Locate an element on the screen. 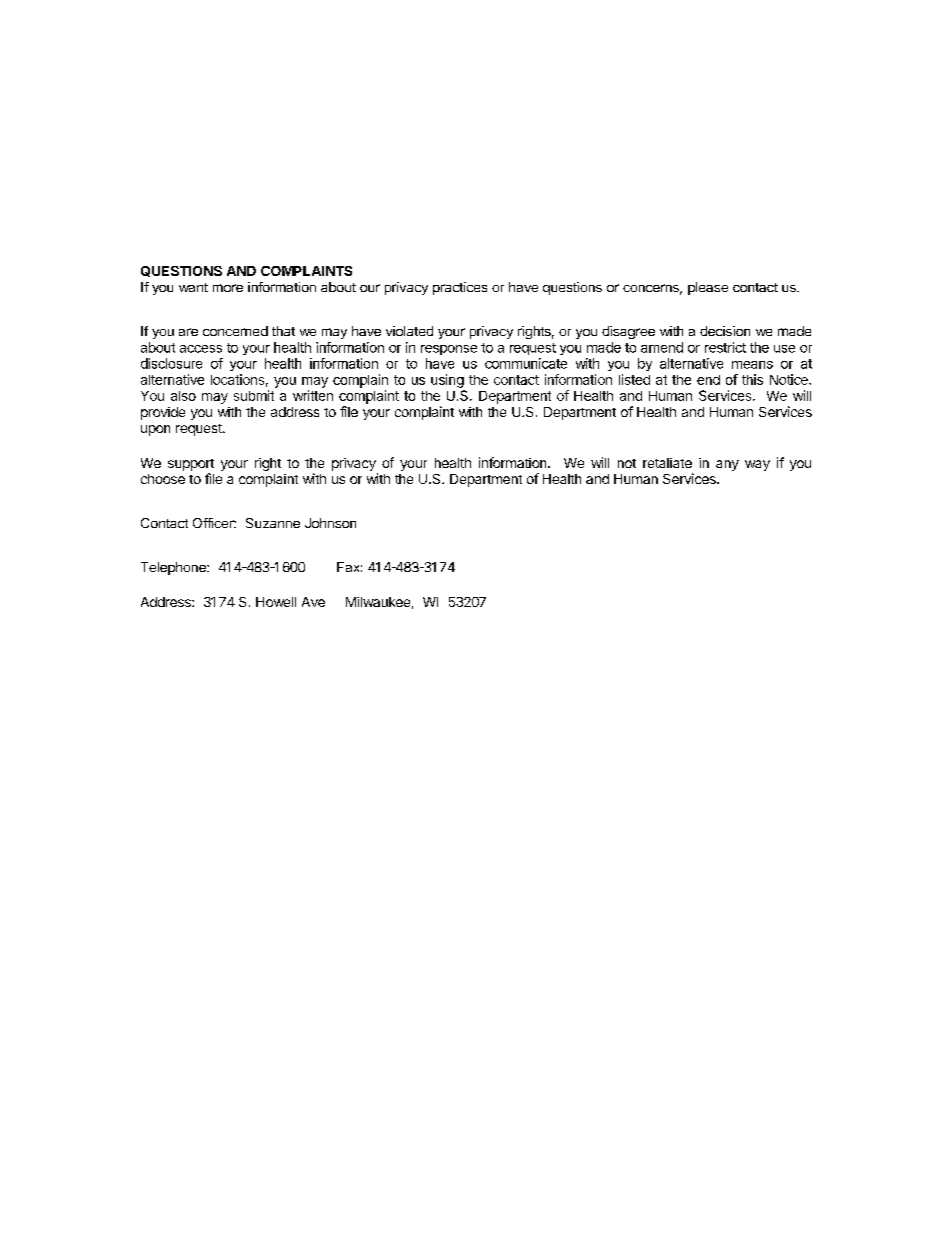  please is located at coordinates (708, 288).
